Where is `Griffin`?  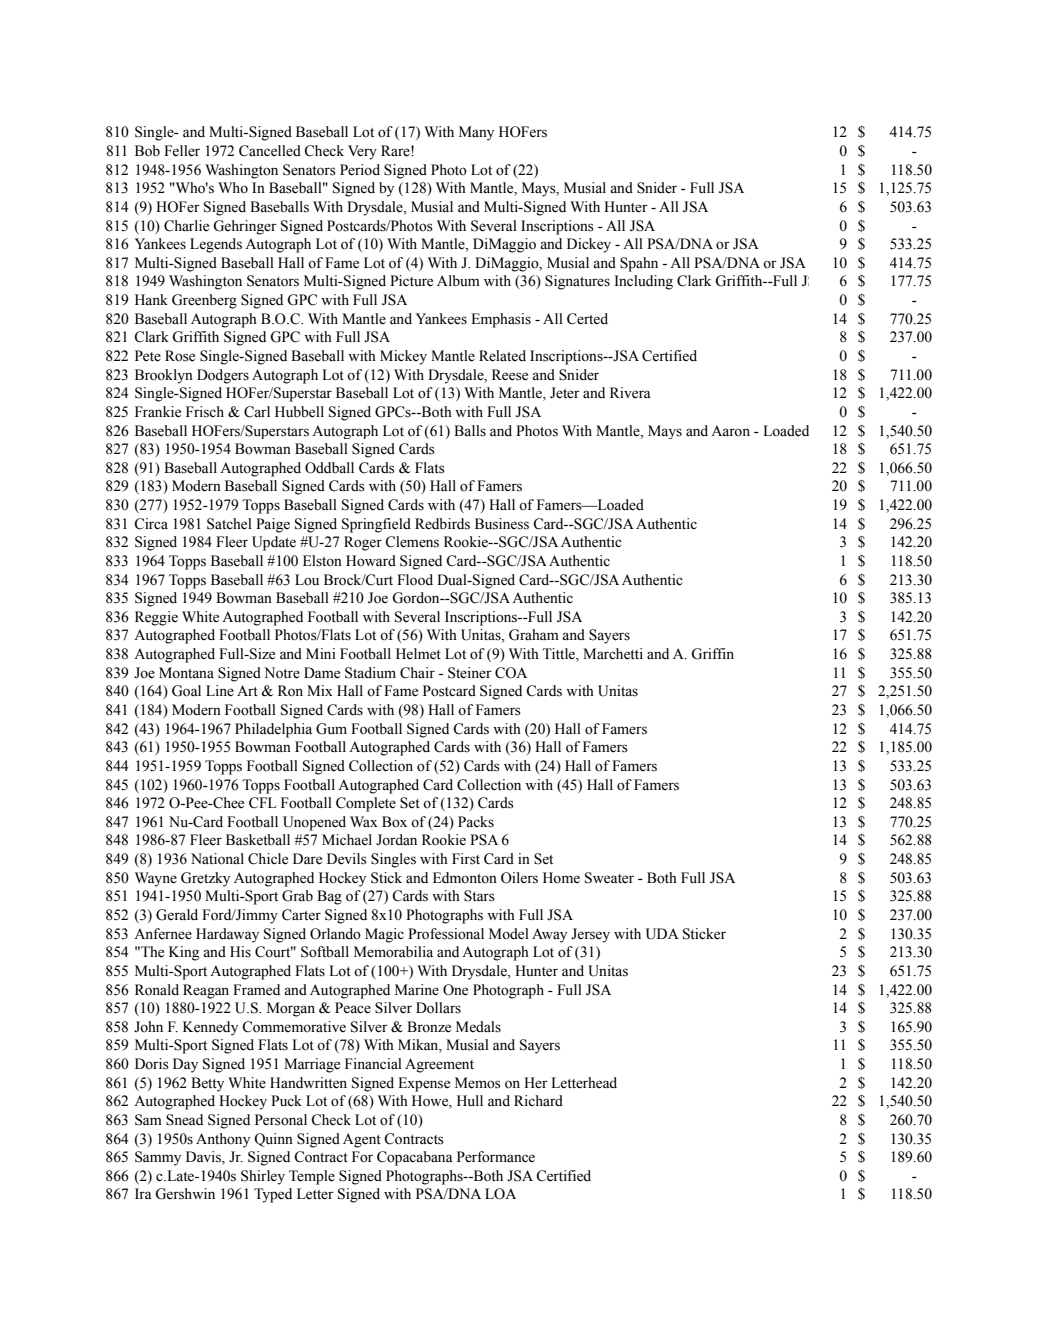
Griffin is located at coordinates (712, 654).
